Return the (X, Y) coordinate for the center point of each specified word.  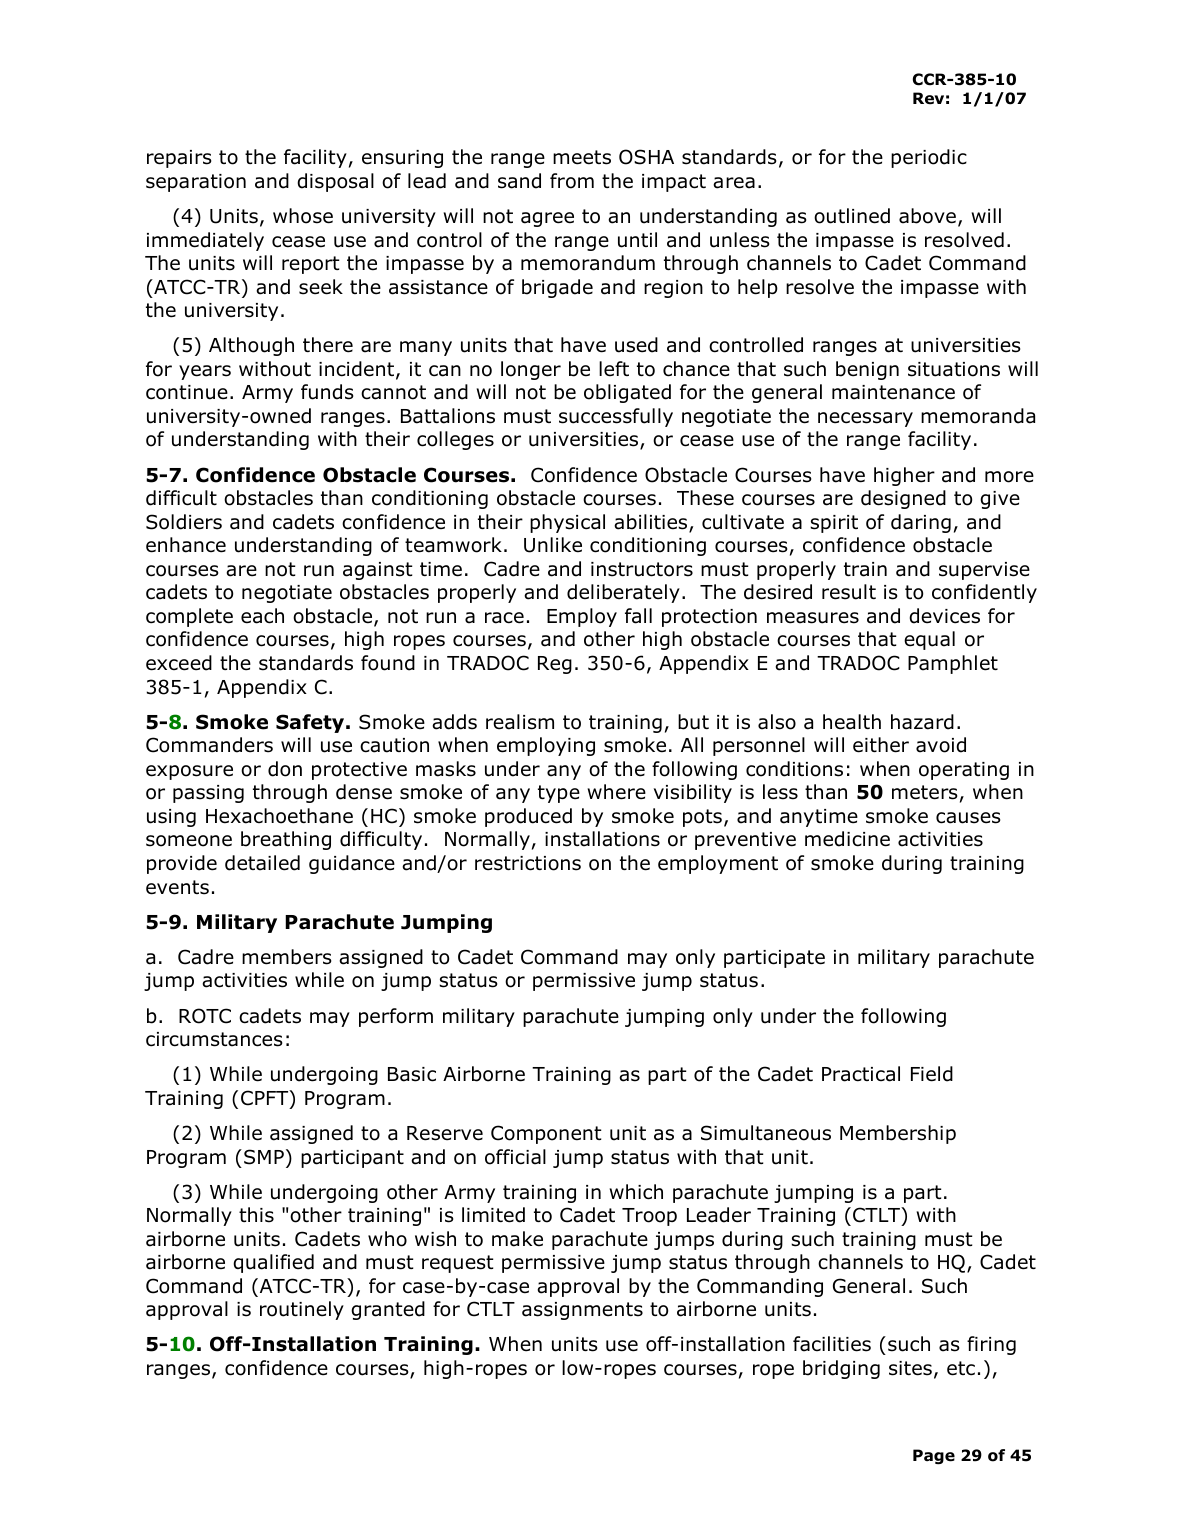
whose (303, 216)
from (572, 181)
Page (934, 1457)
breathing (286, 840)
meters (924, 792)
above (927, 216)
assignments (582, 1311)
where (617, 792)
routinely (302, 1310)
